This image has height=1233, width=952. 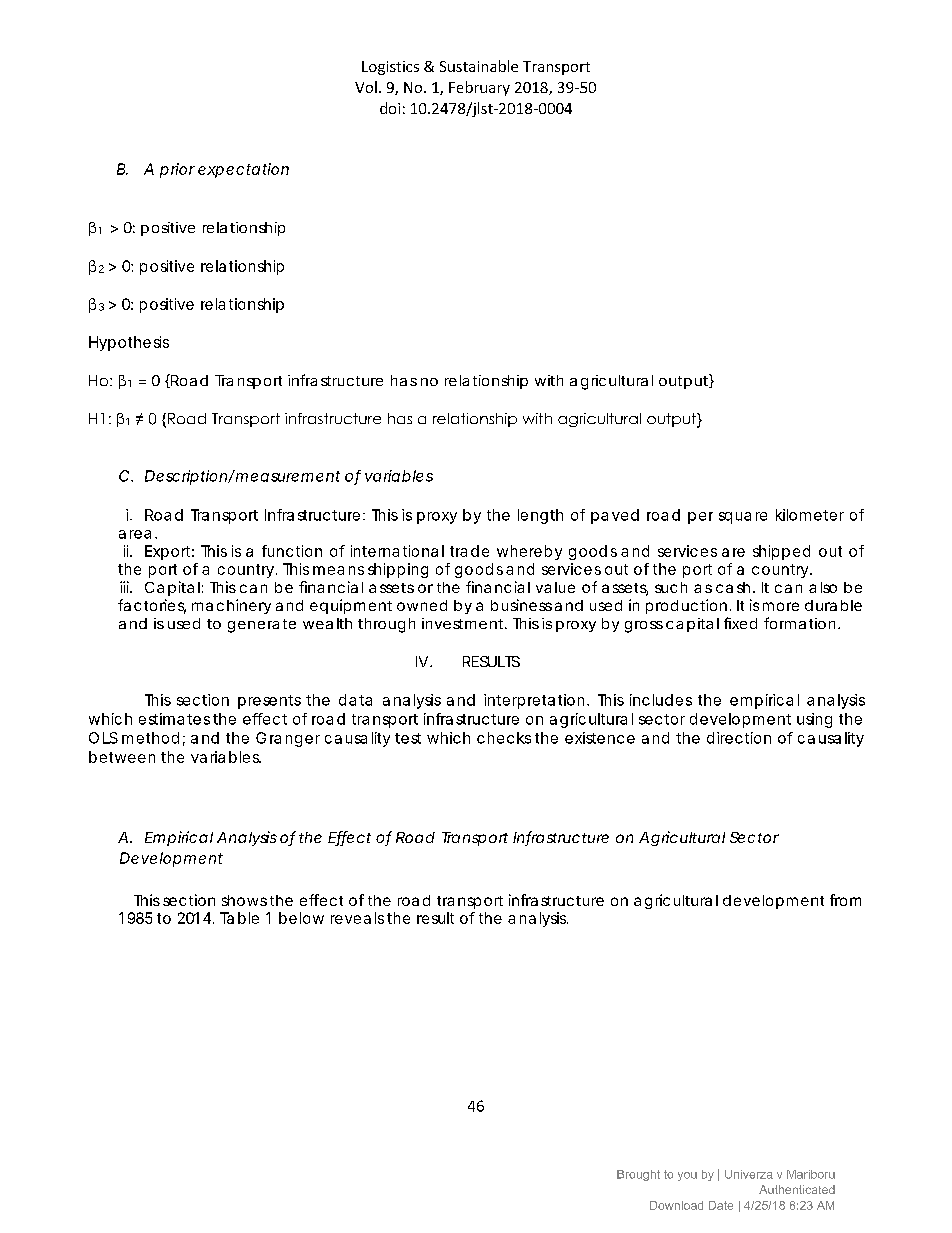 I want to click on area, so click(x=135, y=534).
